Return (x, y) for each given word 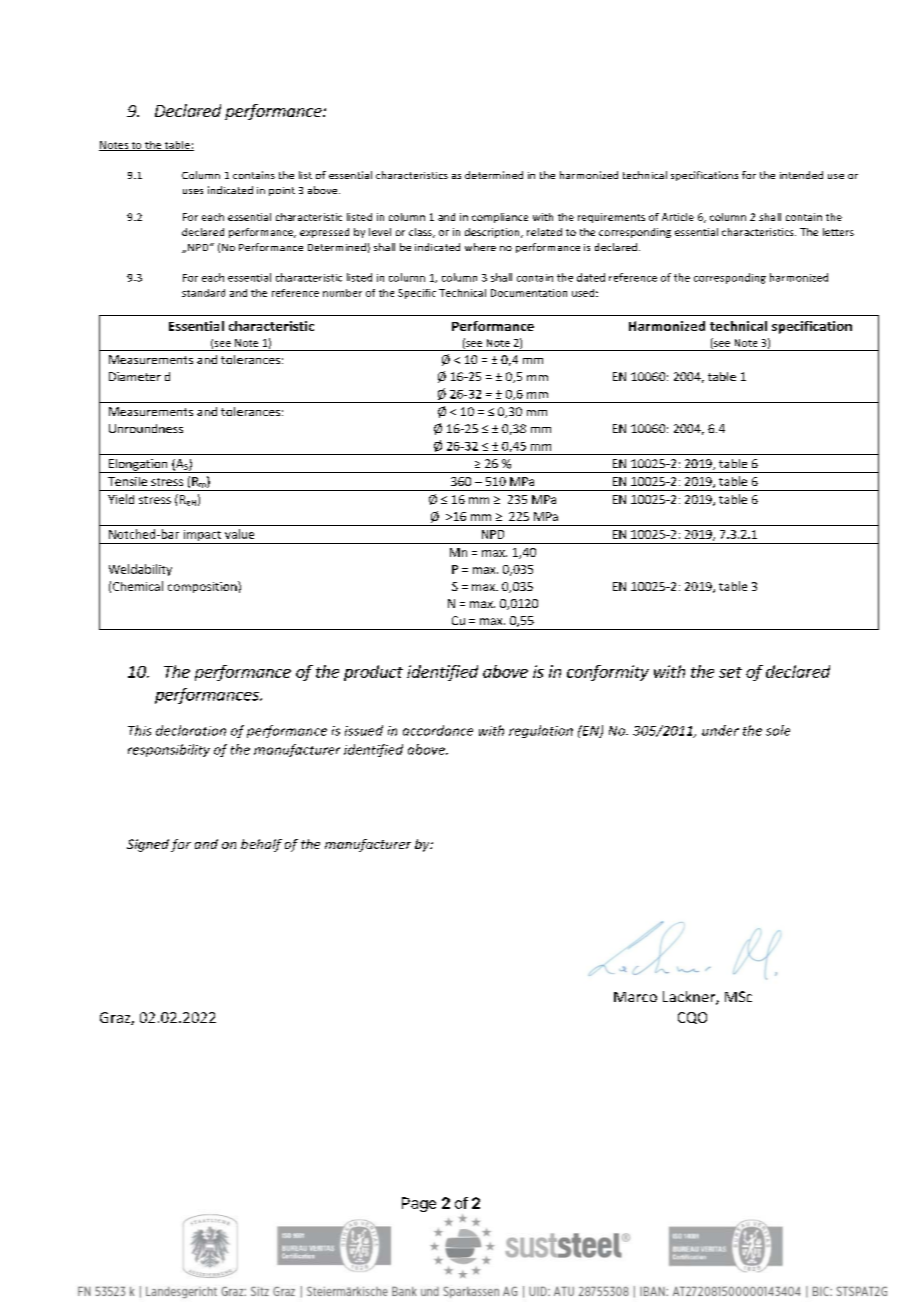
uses (193, 191)
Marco (635, 997)
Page (419, 1204)
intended (801, 175)
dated (591, 277)
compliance (500, 218)
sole (778, 730)
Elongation (138, 466)
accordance (438, 730)
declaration (191, 730)
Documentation (529, 293)
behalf (261, 845)
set (730, 672)
